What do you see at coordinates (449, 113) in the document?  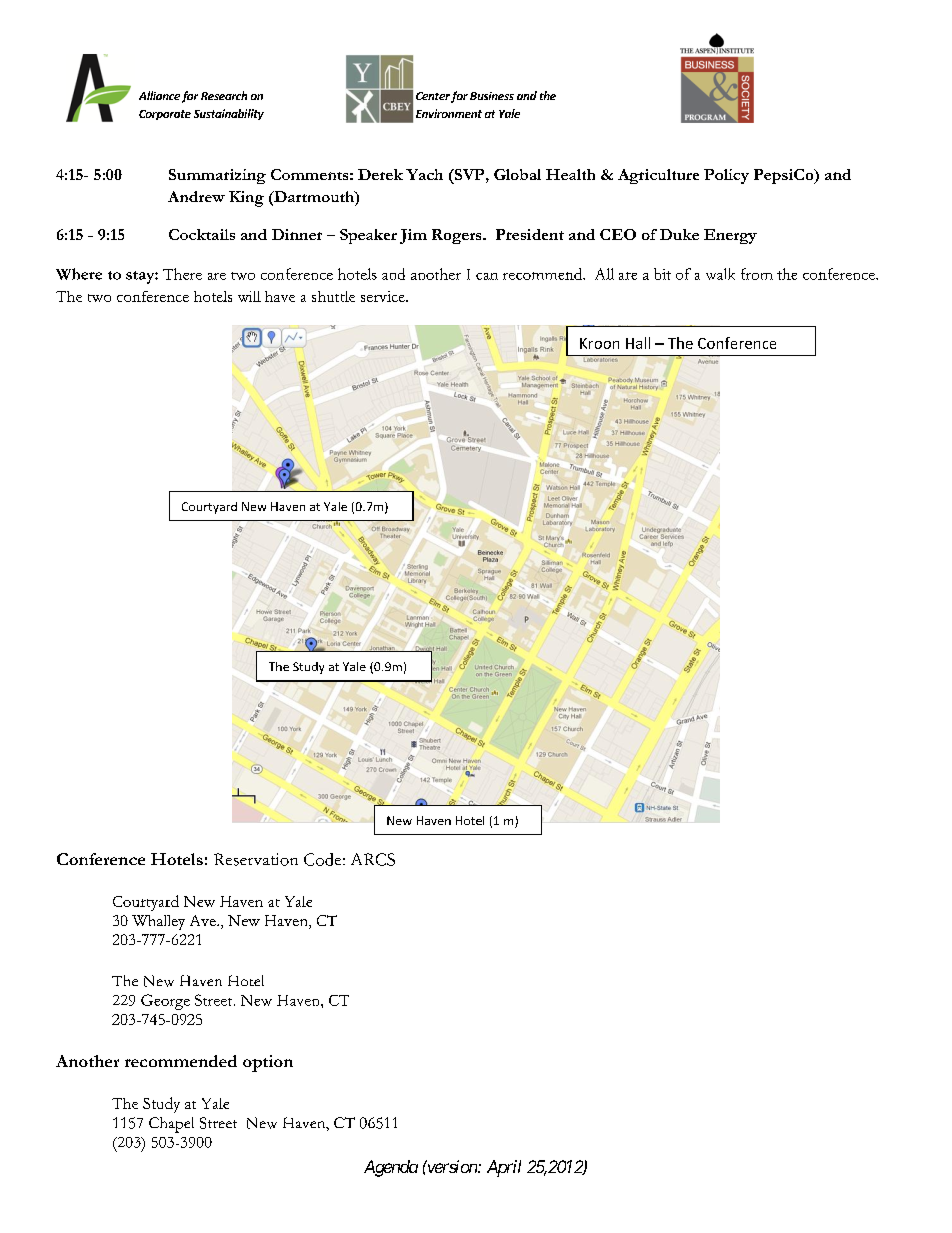 I see `Environment` at bounding box center [449, 113].
